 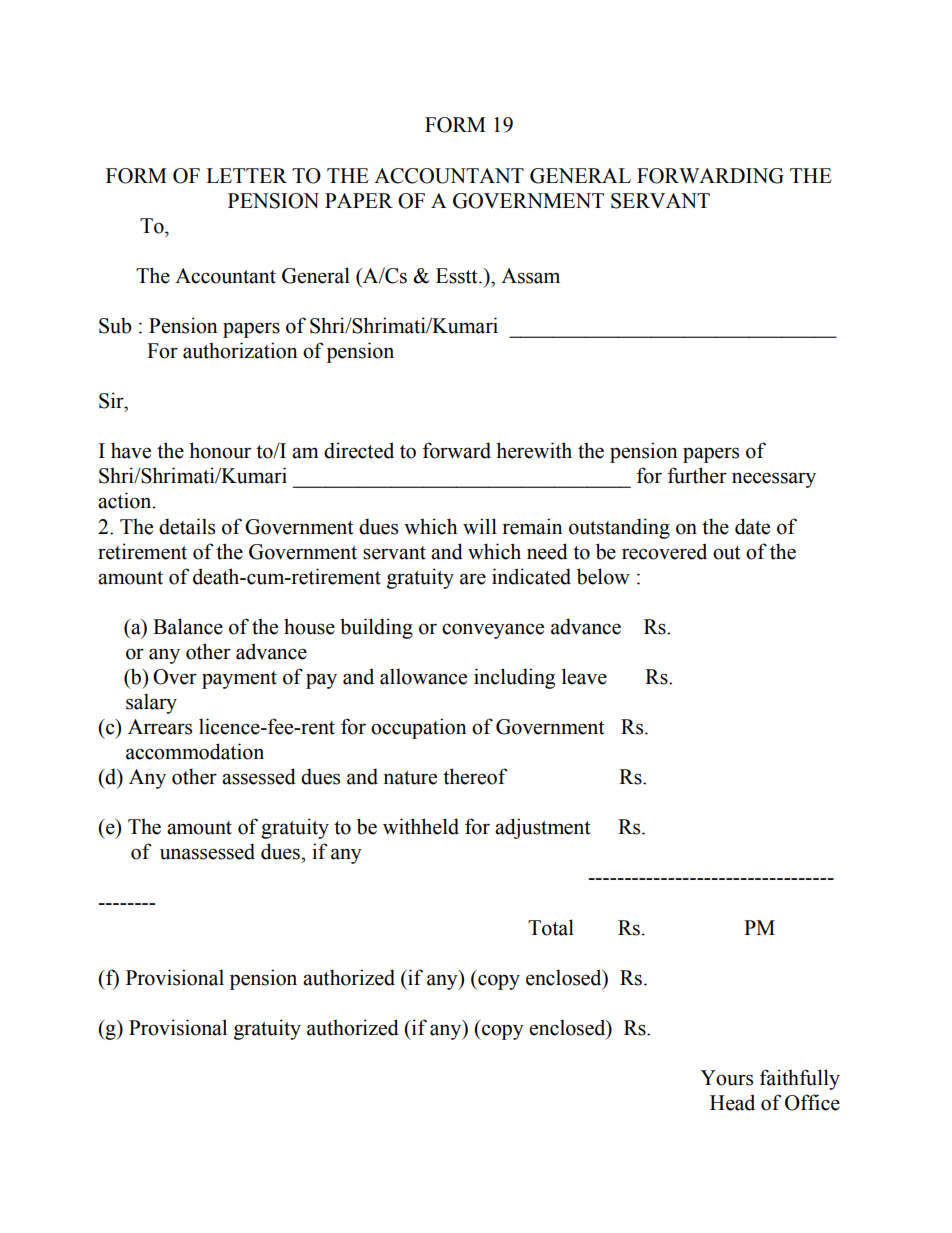 I want to click on LETTER, so click(x=246, y=175).
